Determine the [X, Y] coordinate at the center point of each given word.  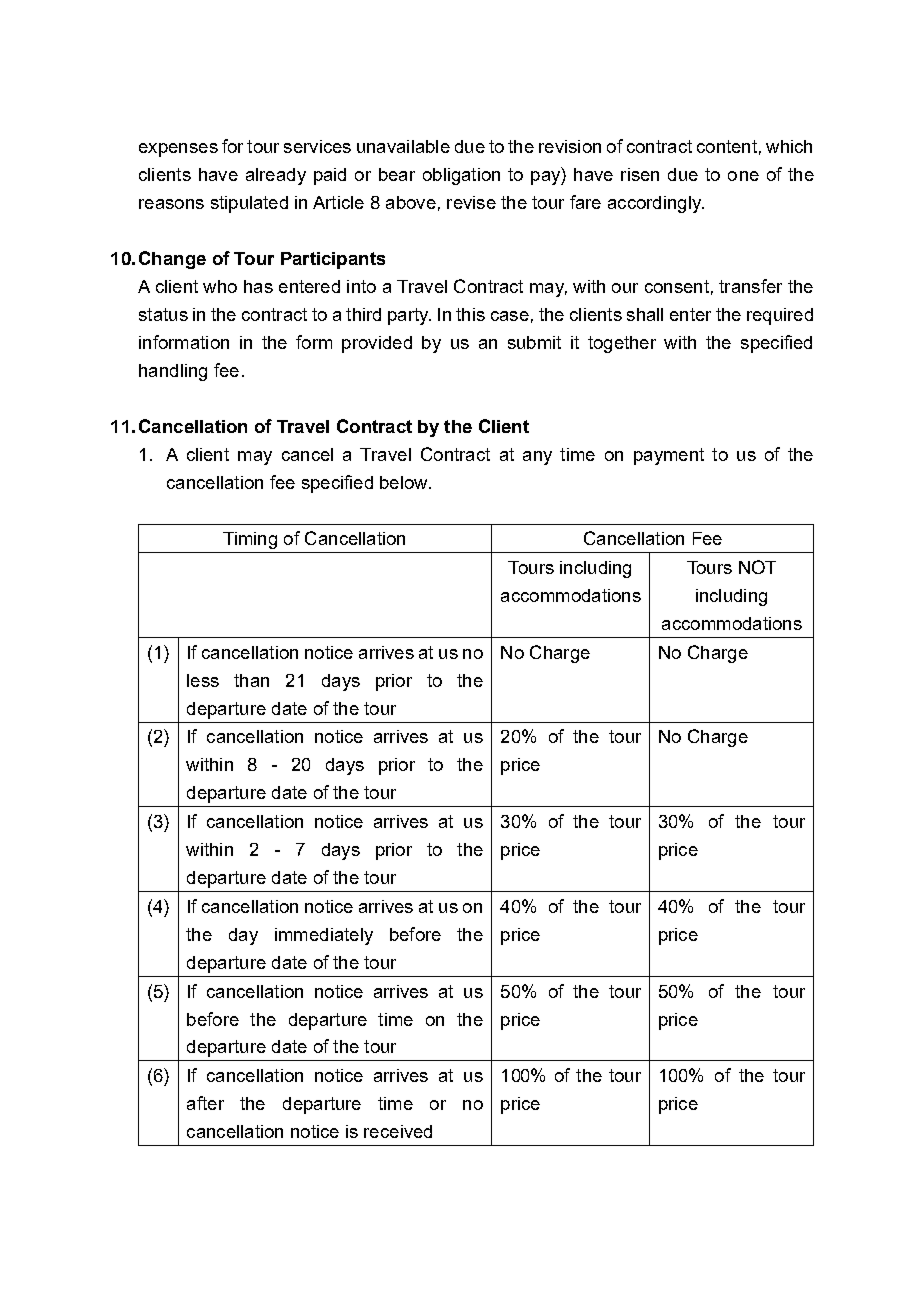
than [251, 680]
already [276, 176]
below [405, 482]
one [743, 176]
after [205, 1103]
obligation [461, 176]
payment [669, 456]
